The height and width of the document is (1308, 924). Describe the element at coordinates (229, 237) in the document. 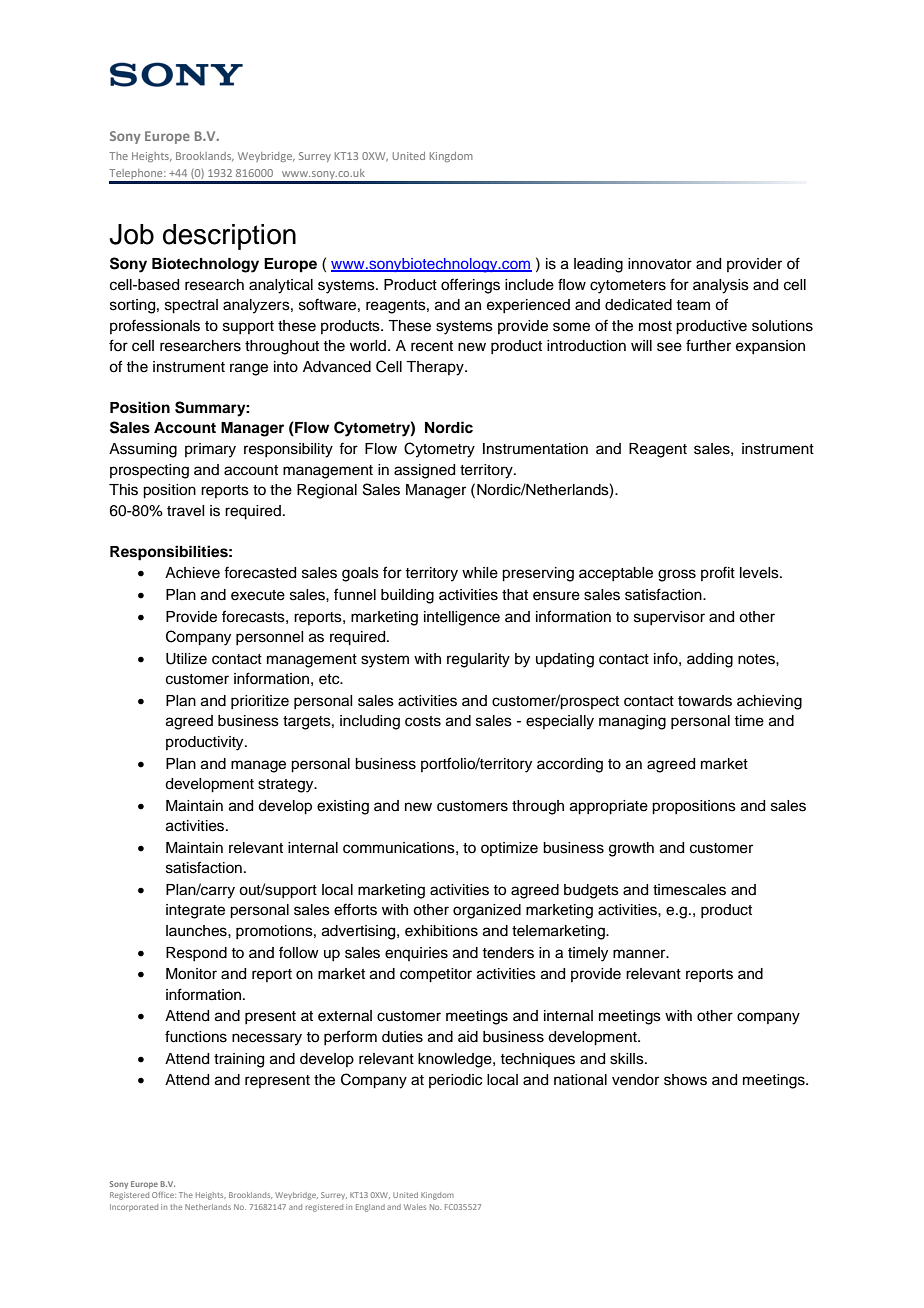

I see `description` at that location.
